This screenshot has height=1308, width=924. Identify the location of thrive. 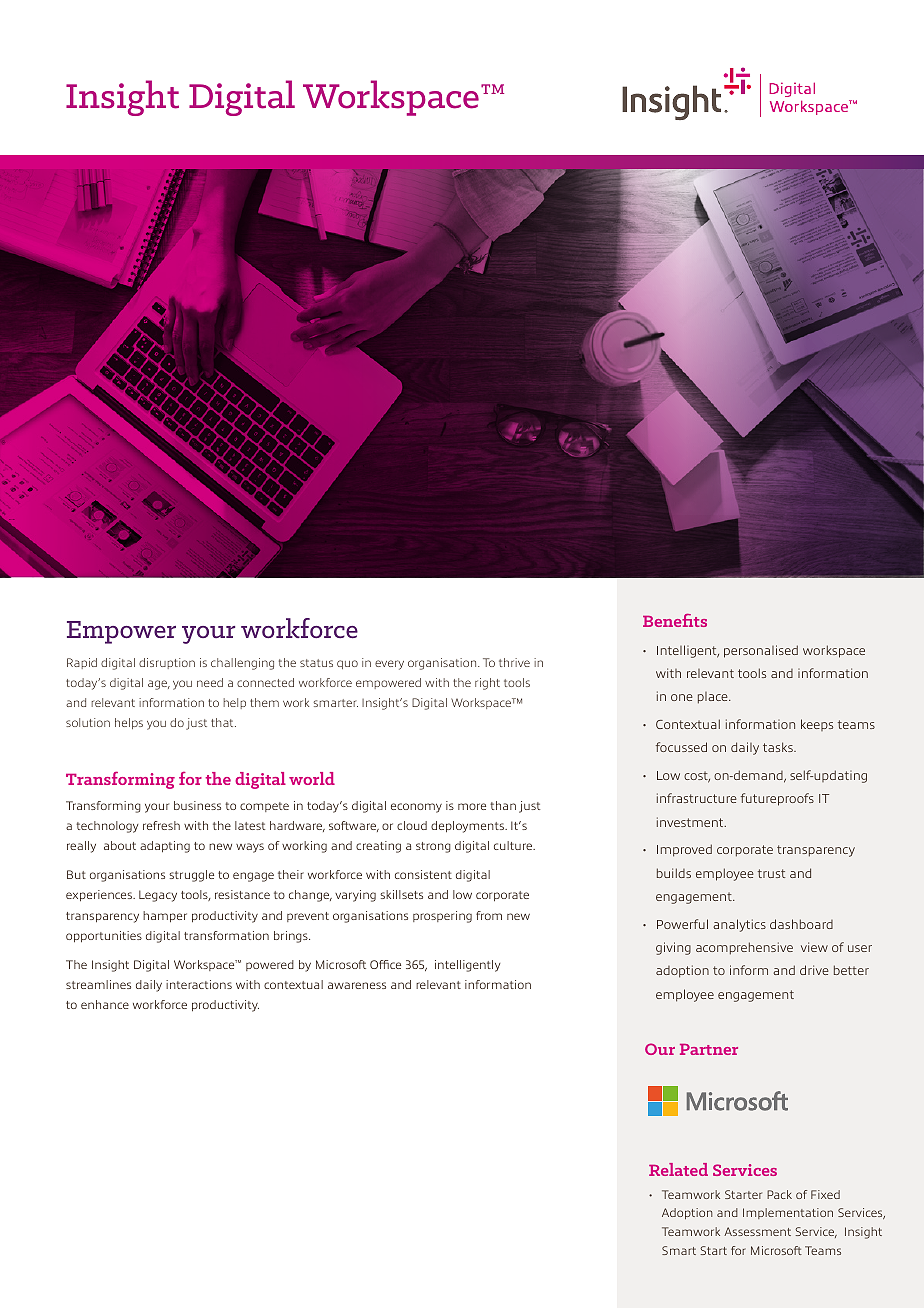
(514, 662).
